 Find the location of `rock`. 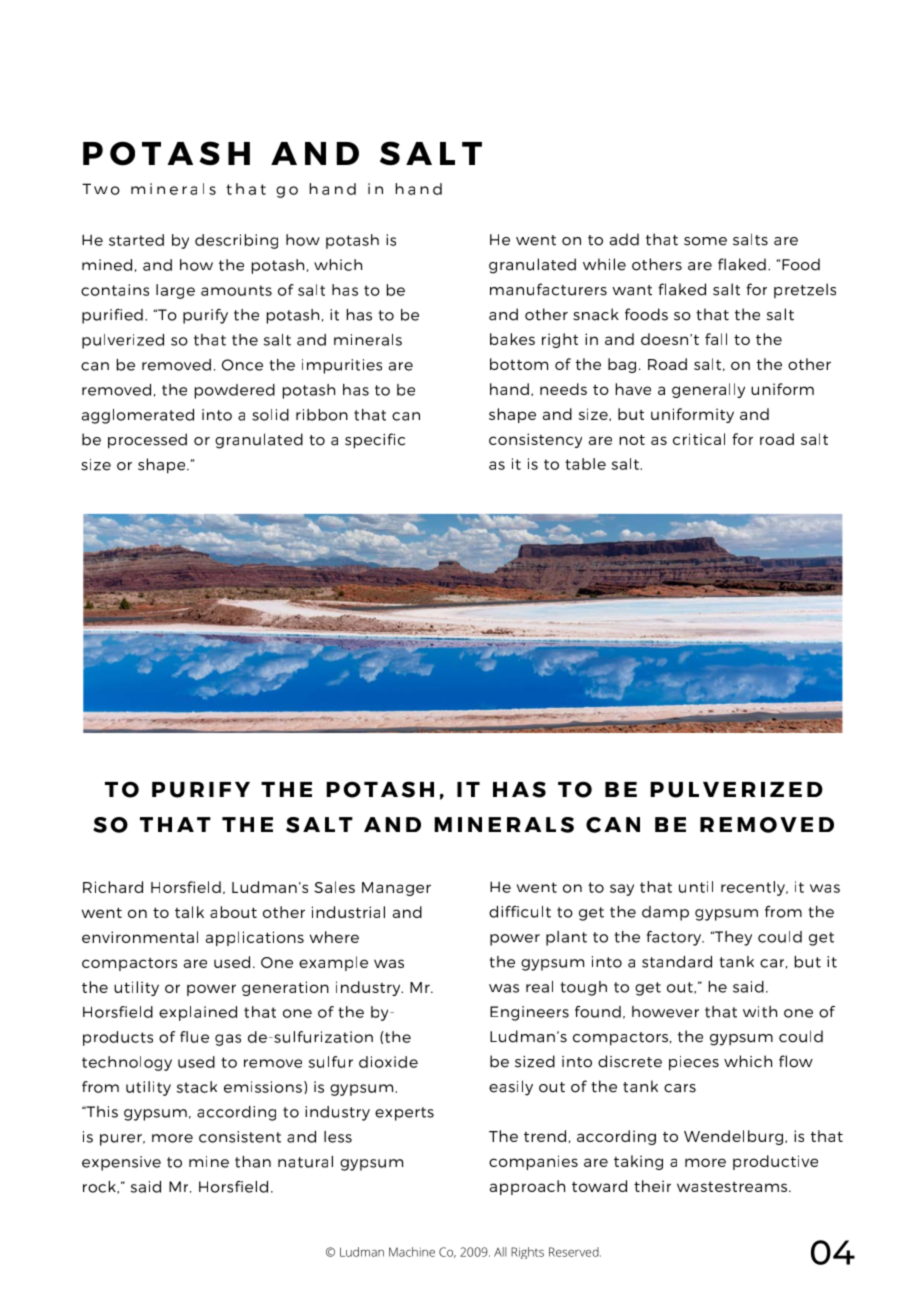

rock is located at coordinates (101, 1187).
